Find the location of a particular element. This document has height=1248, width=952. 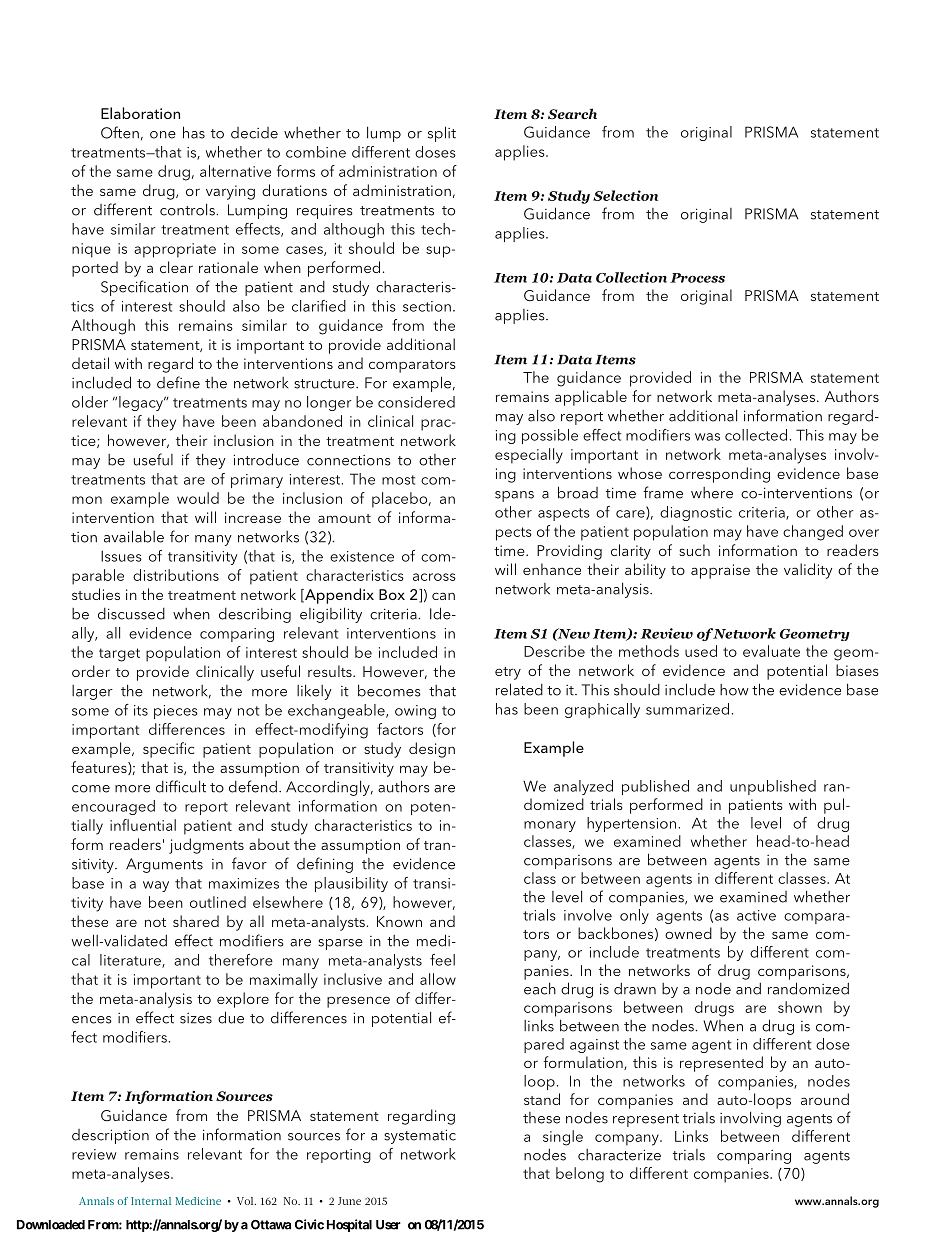

active is located at coordinates (756, 915).
